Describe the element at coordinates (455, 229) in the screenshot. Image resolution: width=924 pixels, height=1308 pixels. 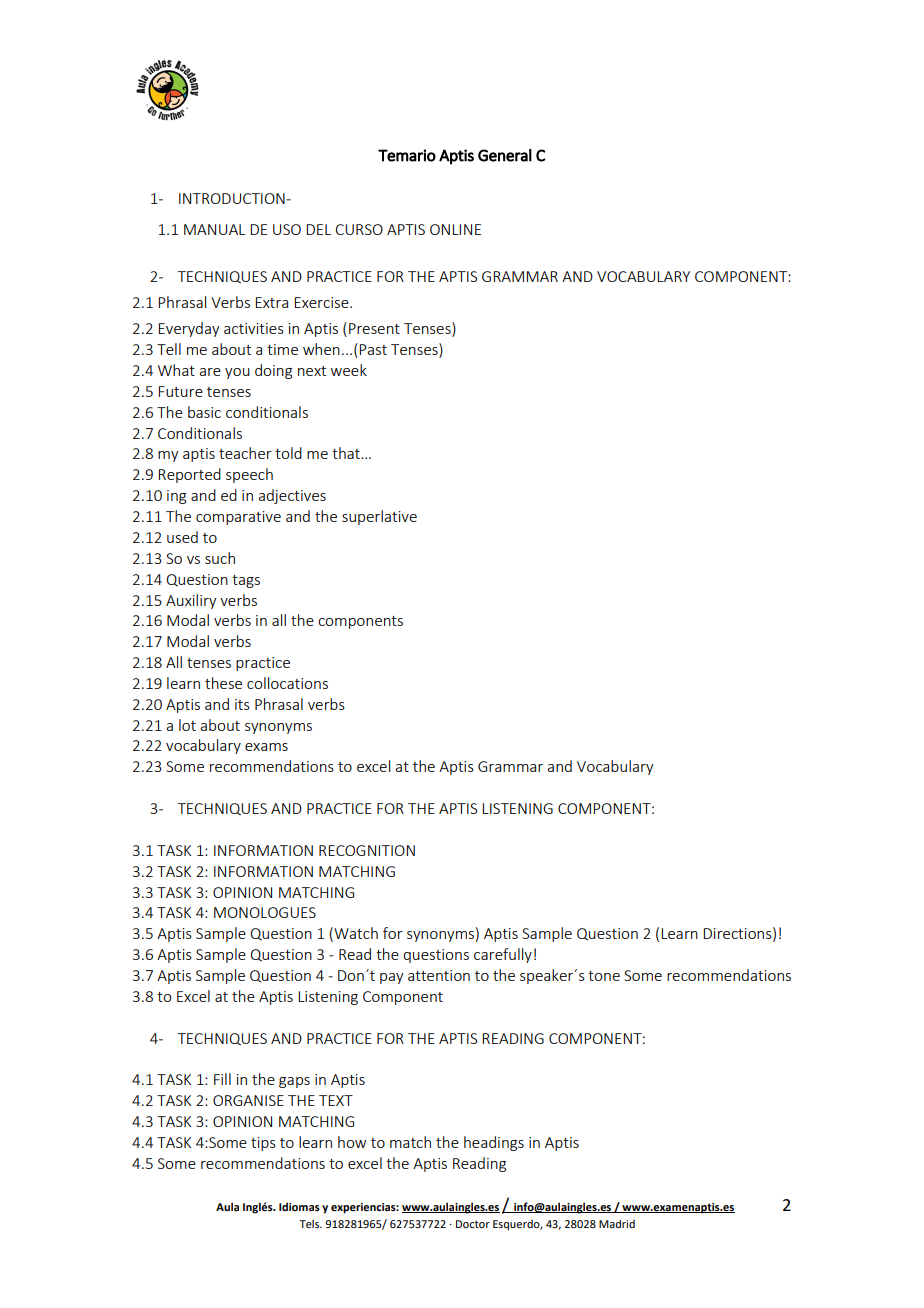
I see `ONLINE` at that location.
